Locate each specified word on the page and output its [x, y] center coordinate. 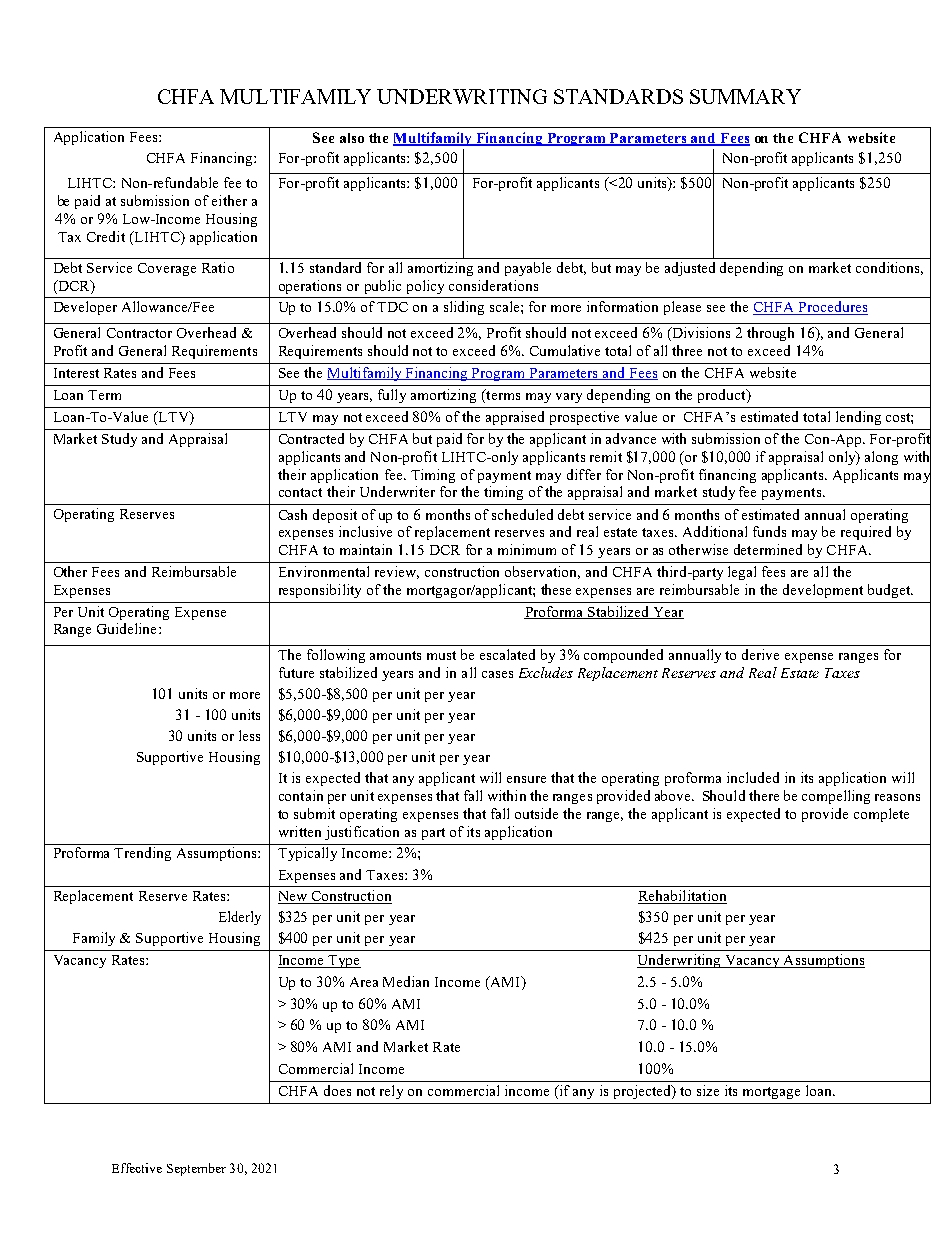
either [229, 200]
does [337, 1090]
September [196, 1169]
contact [300, 492]
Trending [142, 854]
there [764, 795]
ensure [526, 779]
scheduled [522, 514]
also [352, 138]
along [881, 458]
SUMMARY [745, 96]
